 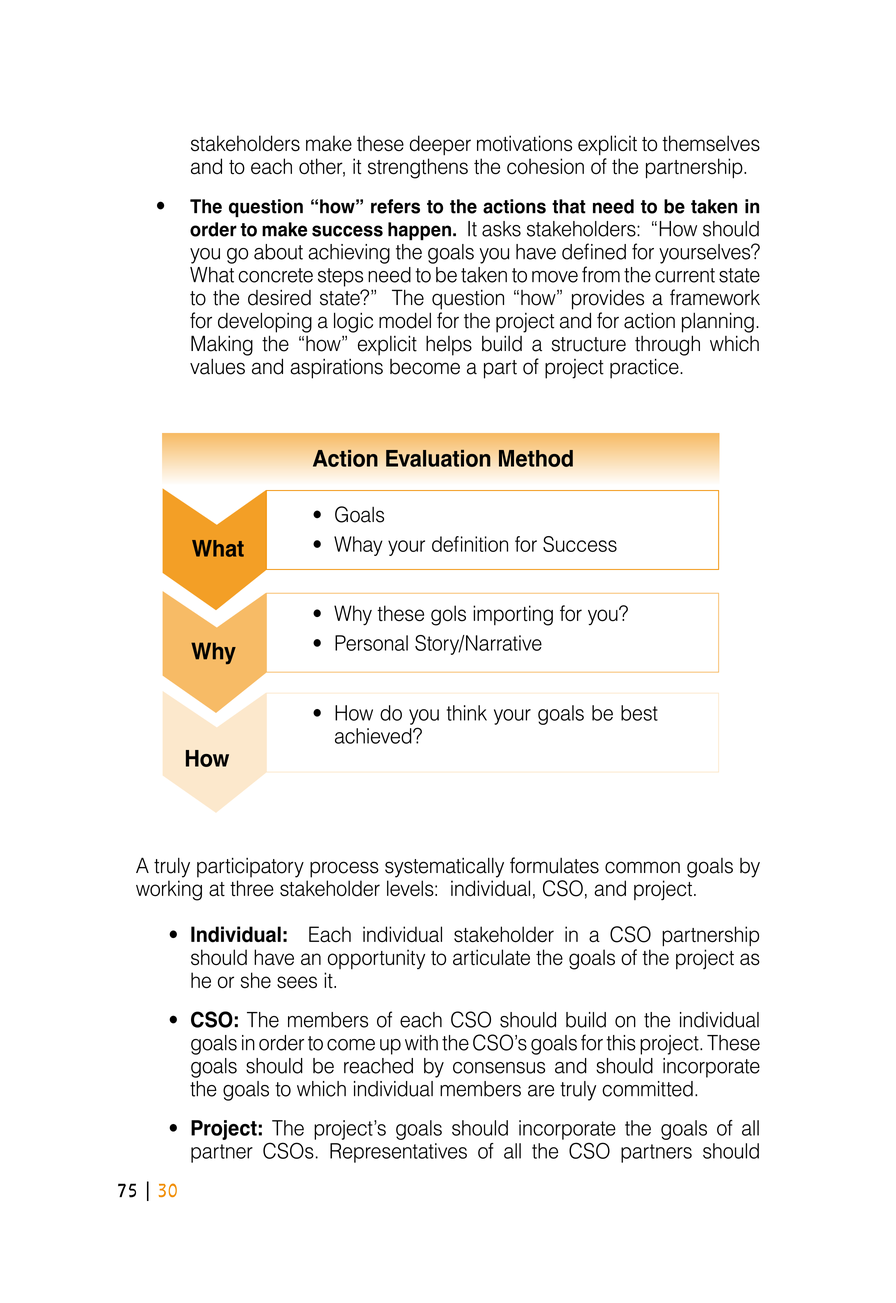 What do you see at coordinates (711, 143) in the screenshot?
I see `themselves` at bounding box center [711, 143].
